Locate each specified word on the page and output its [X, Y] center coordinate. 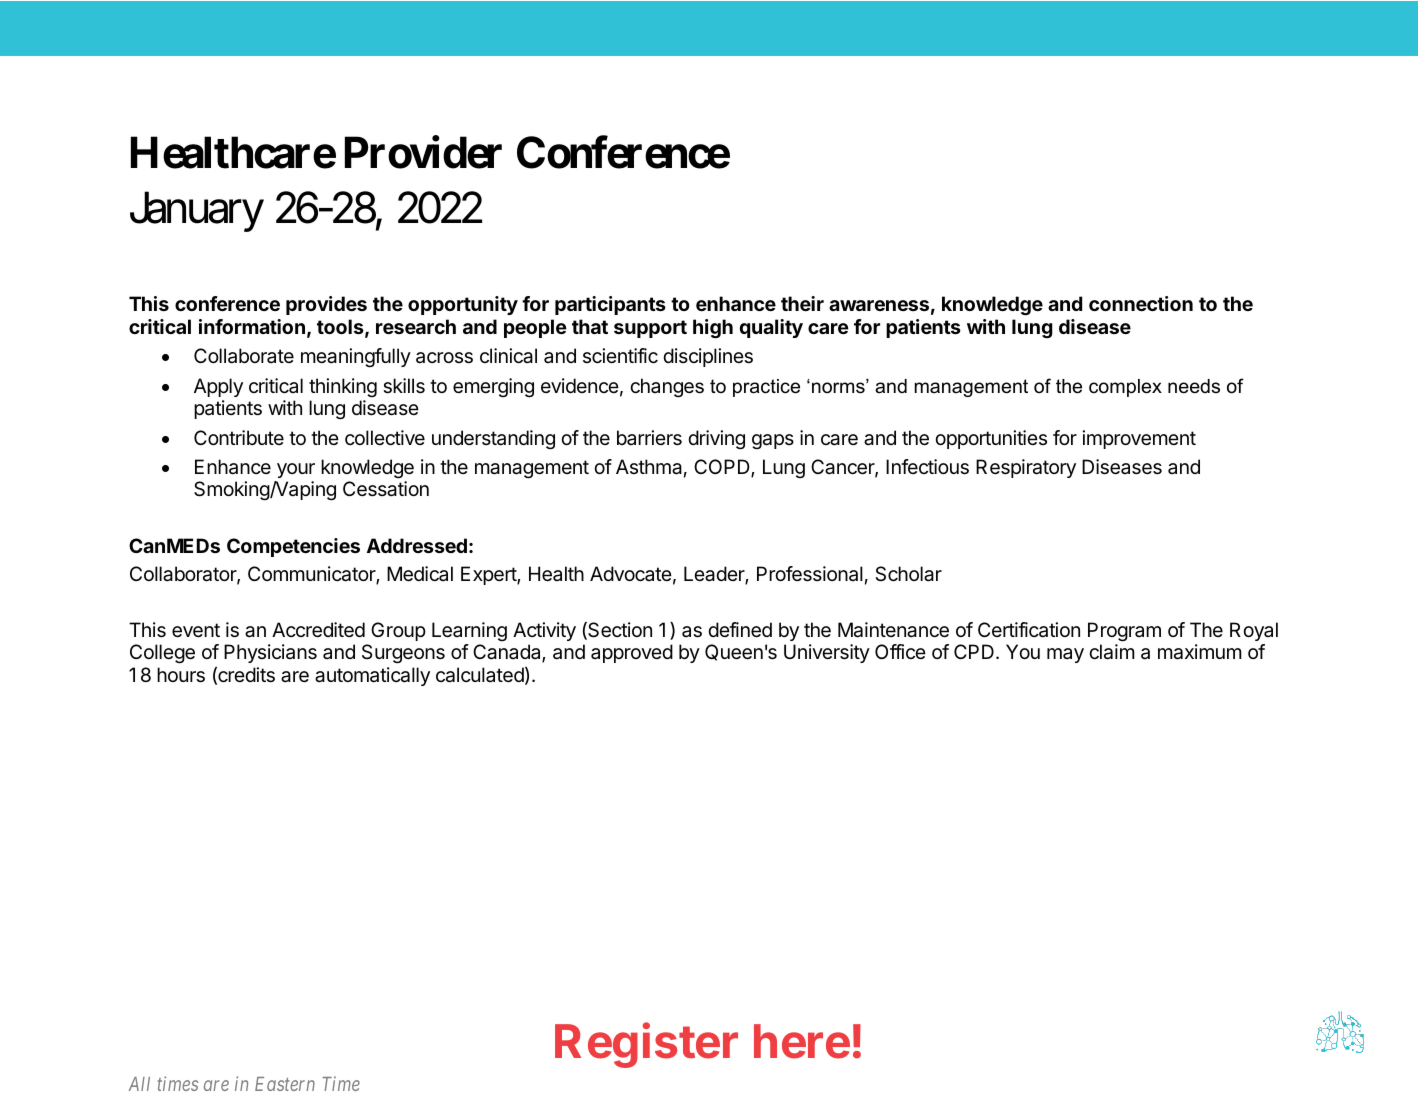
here [802, 1041]
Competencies [293, 547]
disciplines [708, 357]
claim [1112, 652]
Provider [423, 153]
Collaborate [244, 356]
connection [1141, 303]
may [1065, 655]
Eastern [285, 1084]
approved [632, 653]
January [197, 212]
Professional [810, 574]
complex [1125, 388]
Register [646, 1045]
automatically [372, 676]
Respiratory [1026, 468]
